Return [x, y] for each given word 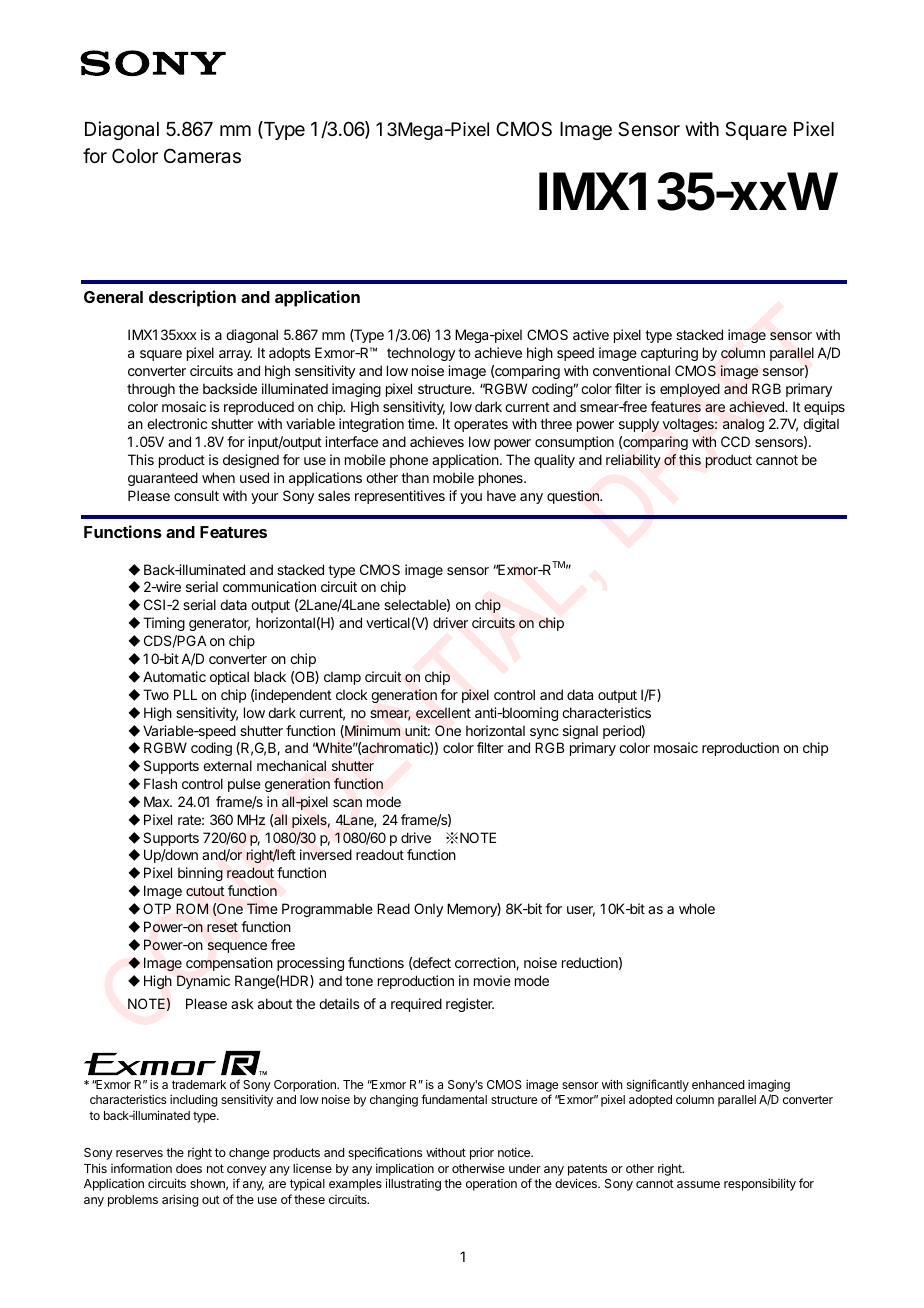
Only [428, 910]
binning [200, 874]
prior [482, 1153]
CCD [735, 441]
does [189, 1168]
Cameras [202, 156]
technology [421, 354]
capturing [669, 354]
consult [196, 495]
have [501, 495]
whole [697, 908]
